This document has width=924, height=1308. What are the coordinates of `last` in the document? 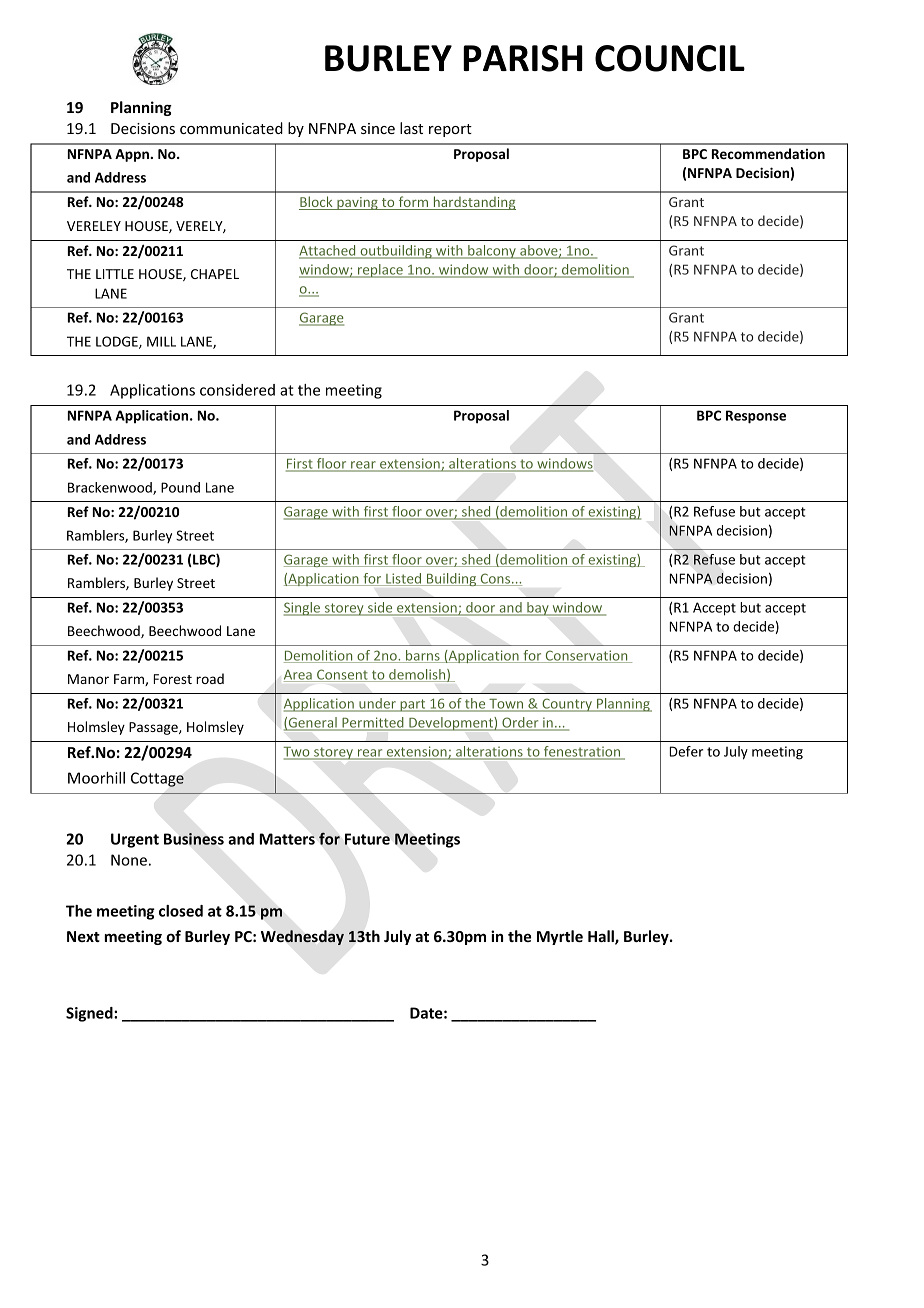 It's located at (411, 128).
